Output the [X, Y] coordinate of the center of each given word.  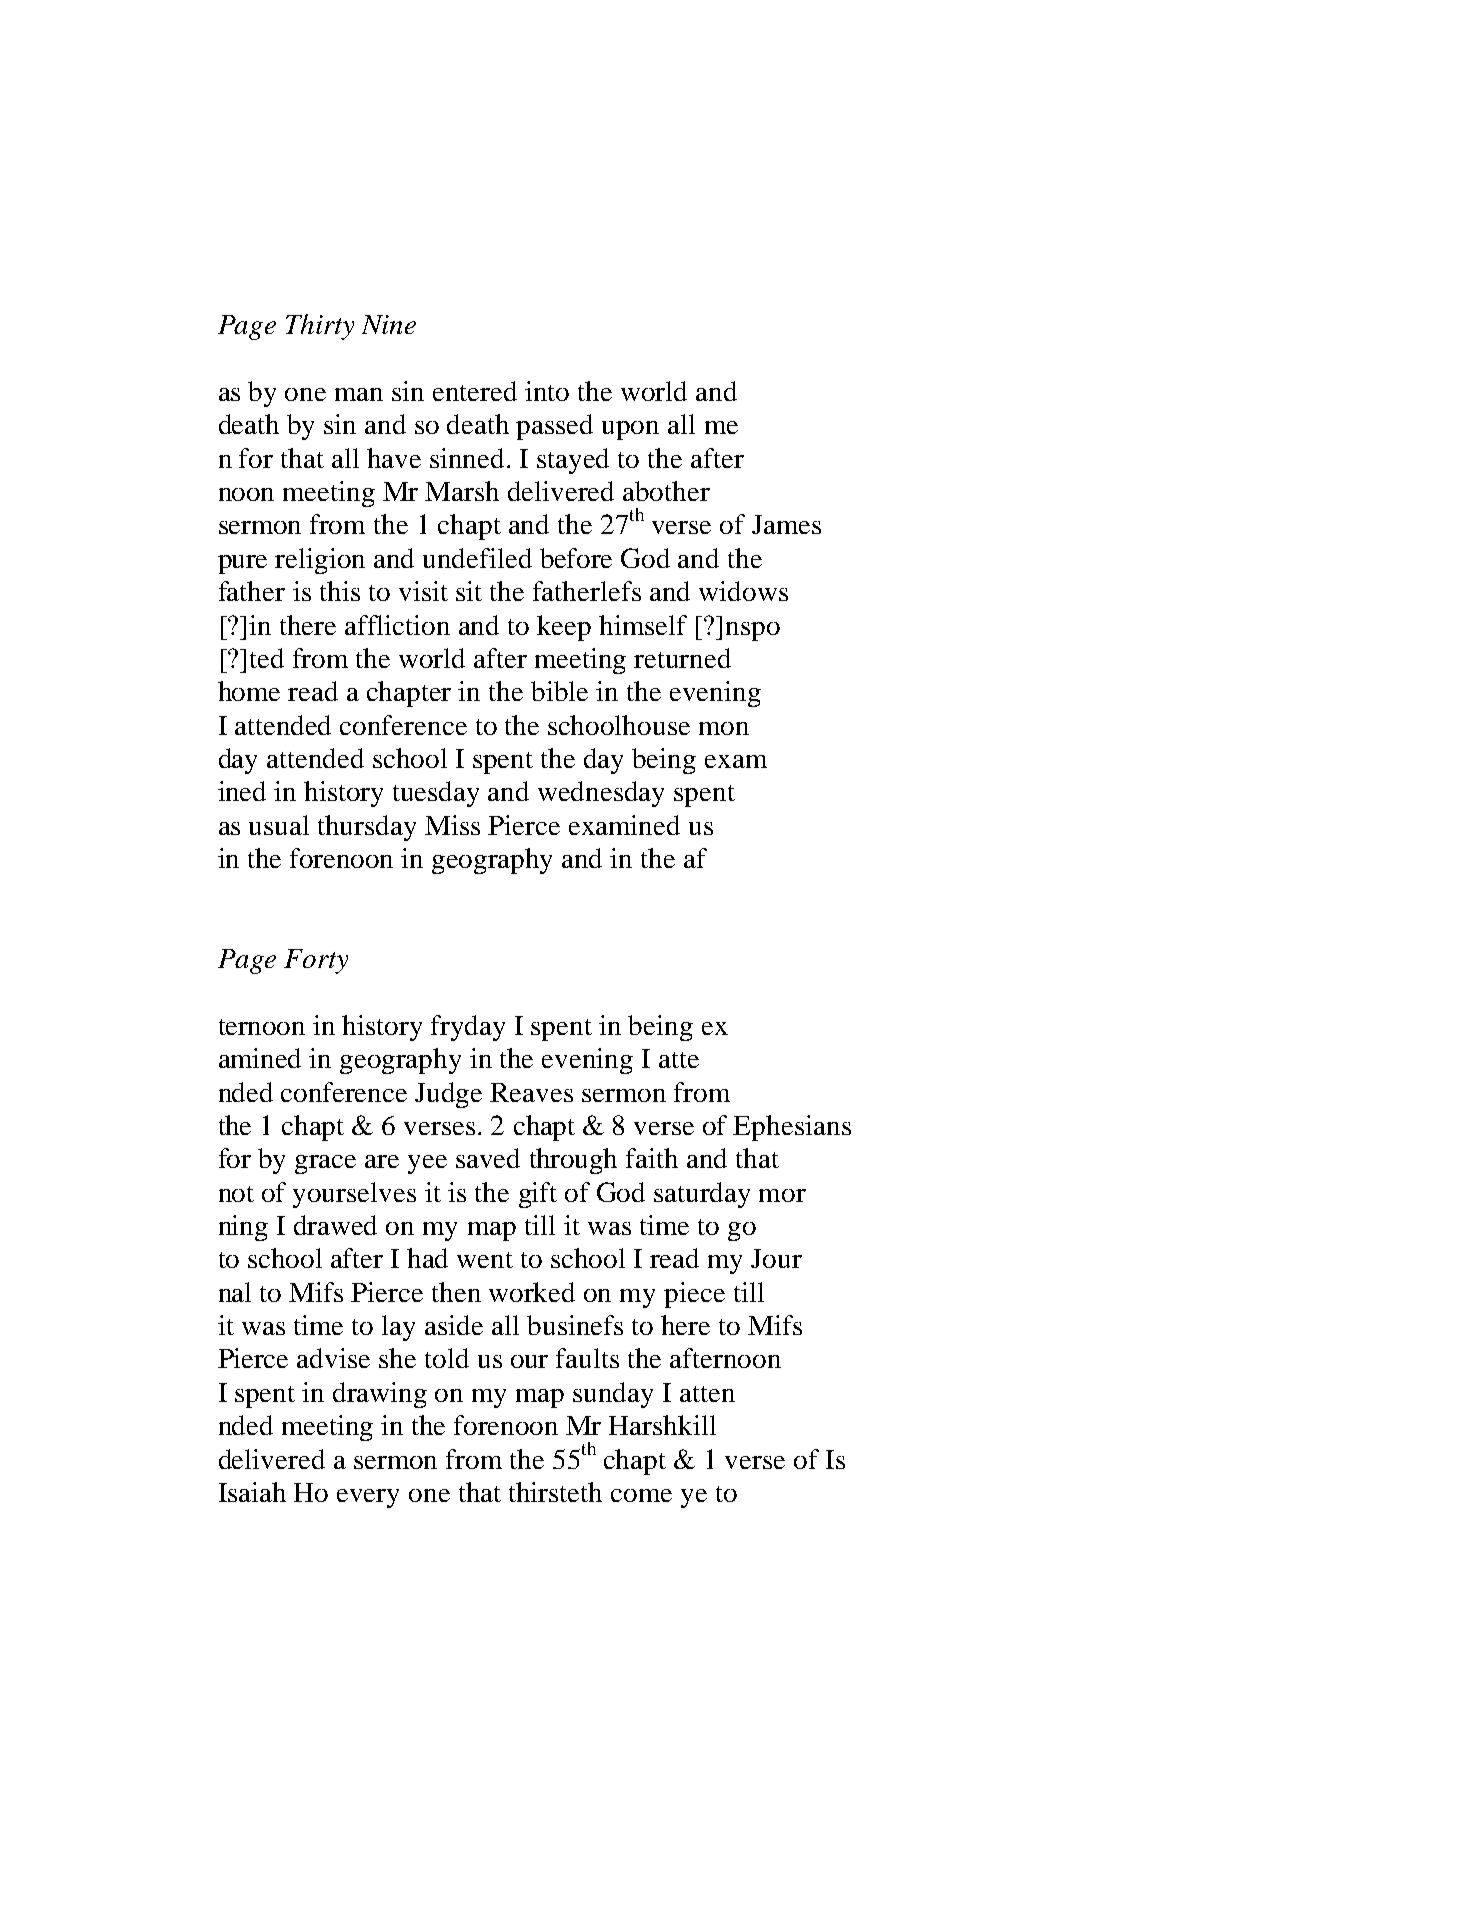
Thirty [320, 327]
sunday [613, 1395]
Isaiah [252, 1492]
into [547, 391]
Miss [452, 825]
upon [630, 430]
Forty [316, 961]
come [641, 1495]
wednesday [601, 794]
